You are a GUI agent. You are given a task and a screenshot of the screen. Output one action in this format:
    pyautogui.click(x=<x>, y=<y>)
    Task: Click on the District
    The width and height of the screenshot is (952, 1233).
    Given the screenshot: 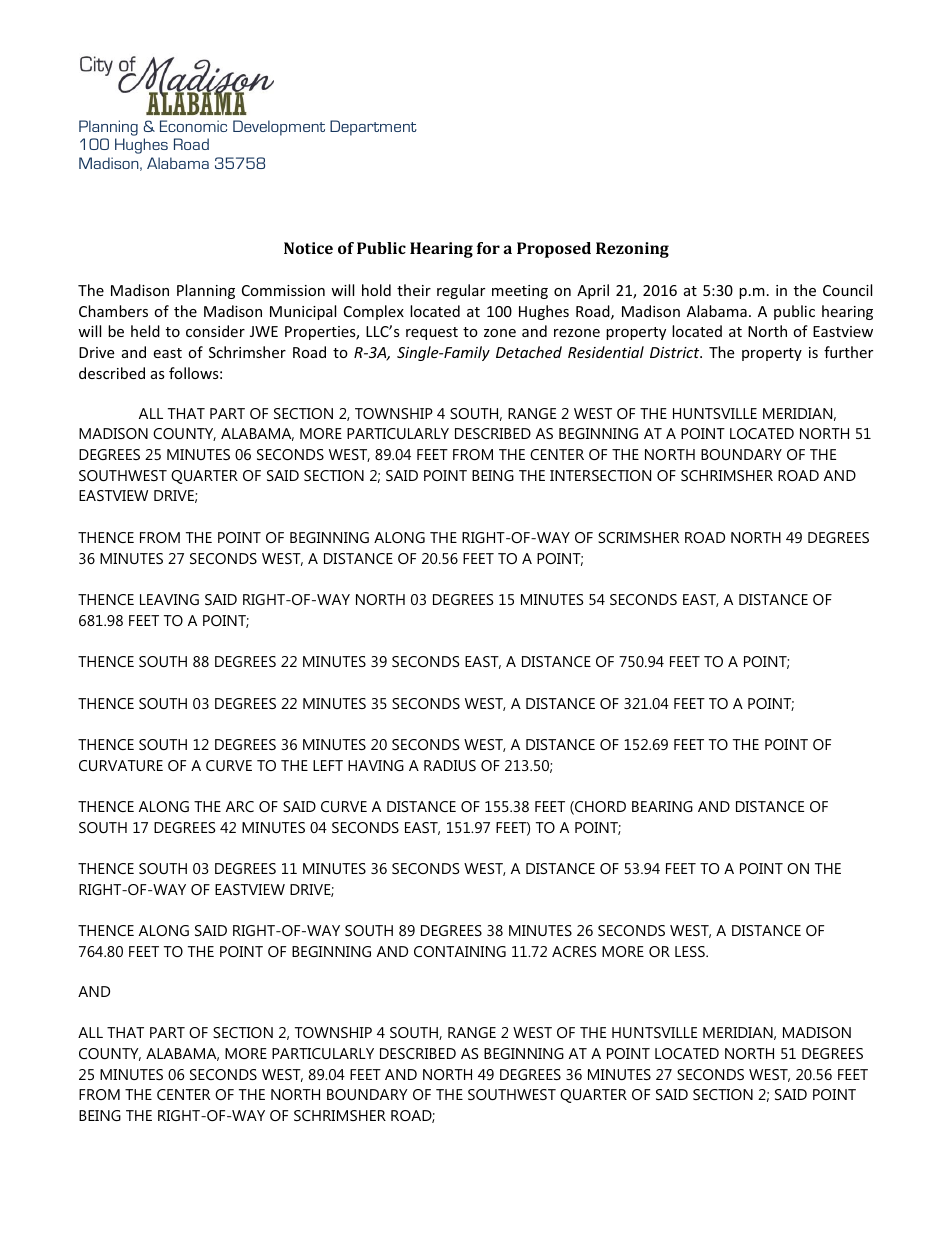 What is the action you would take?
    pyautogui.click(x=676, y=352)
